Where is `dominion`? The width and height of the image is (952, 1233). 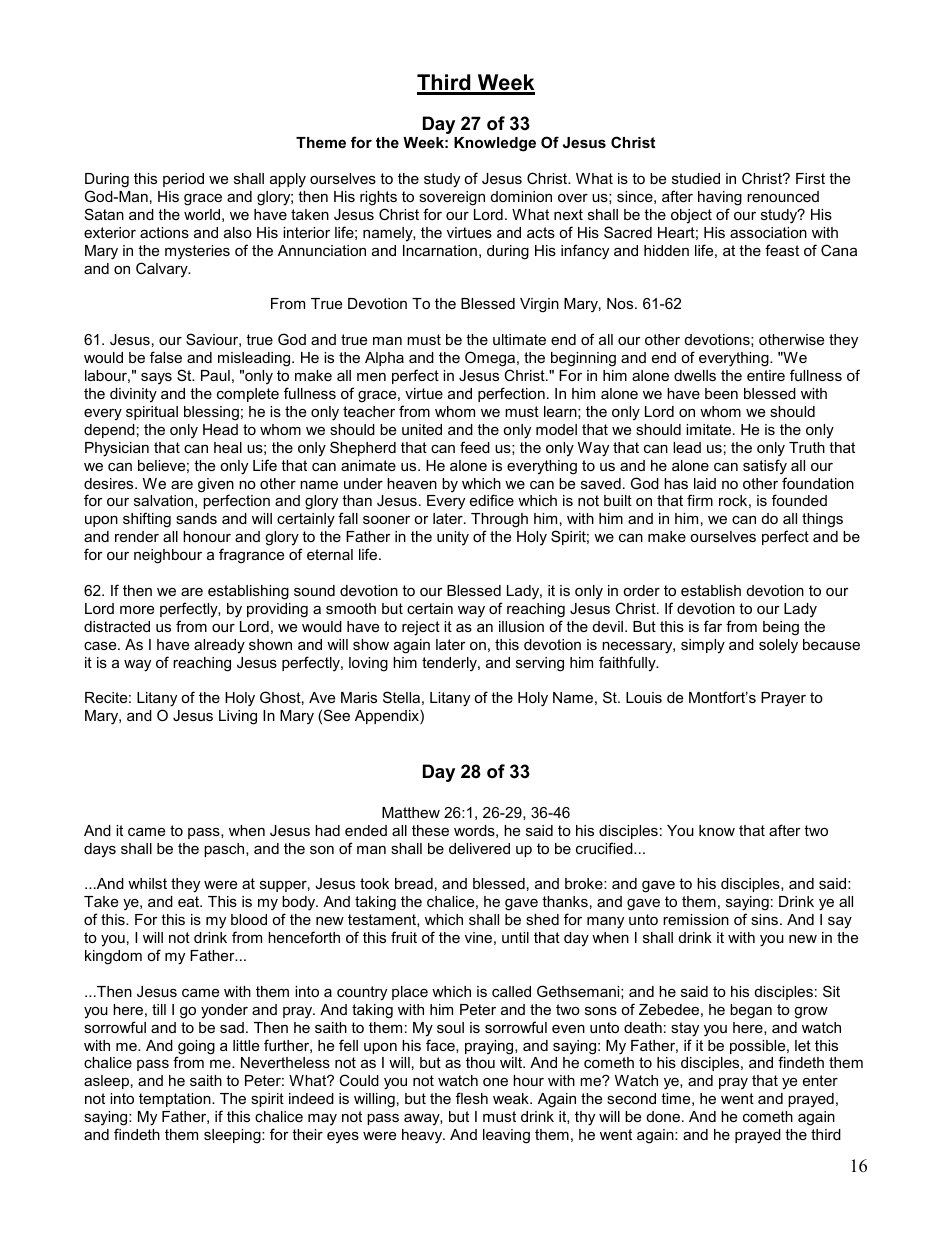 dominion is located at coordinates (521, 196).
